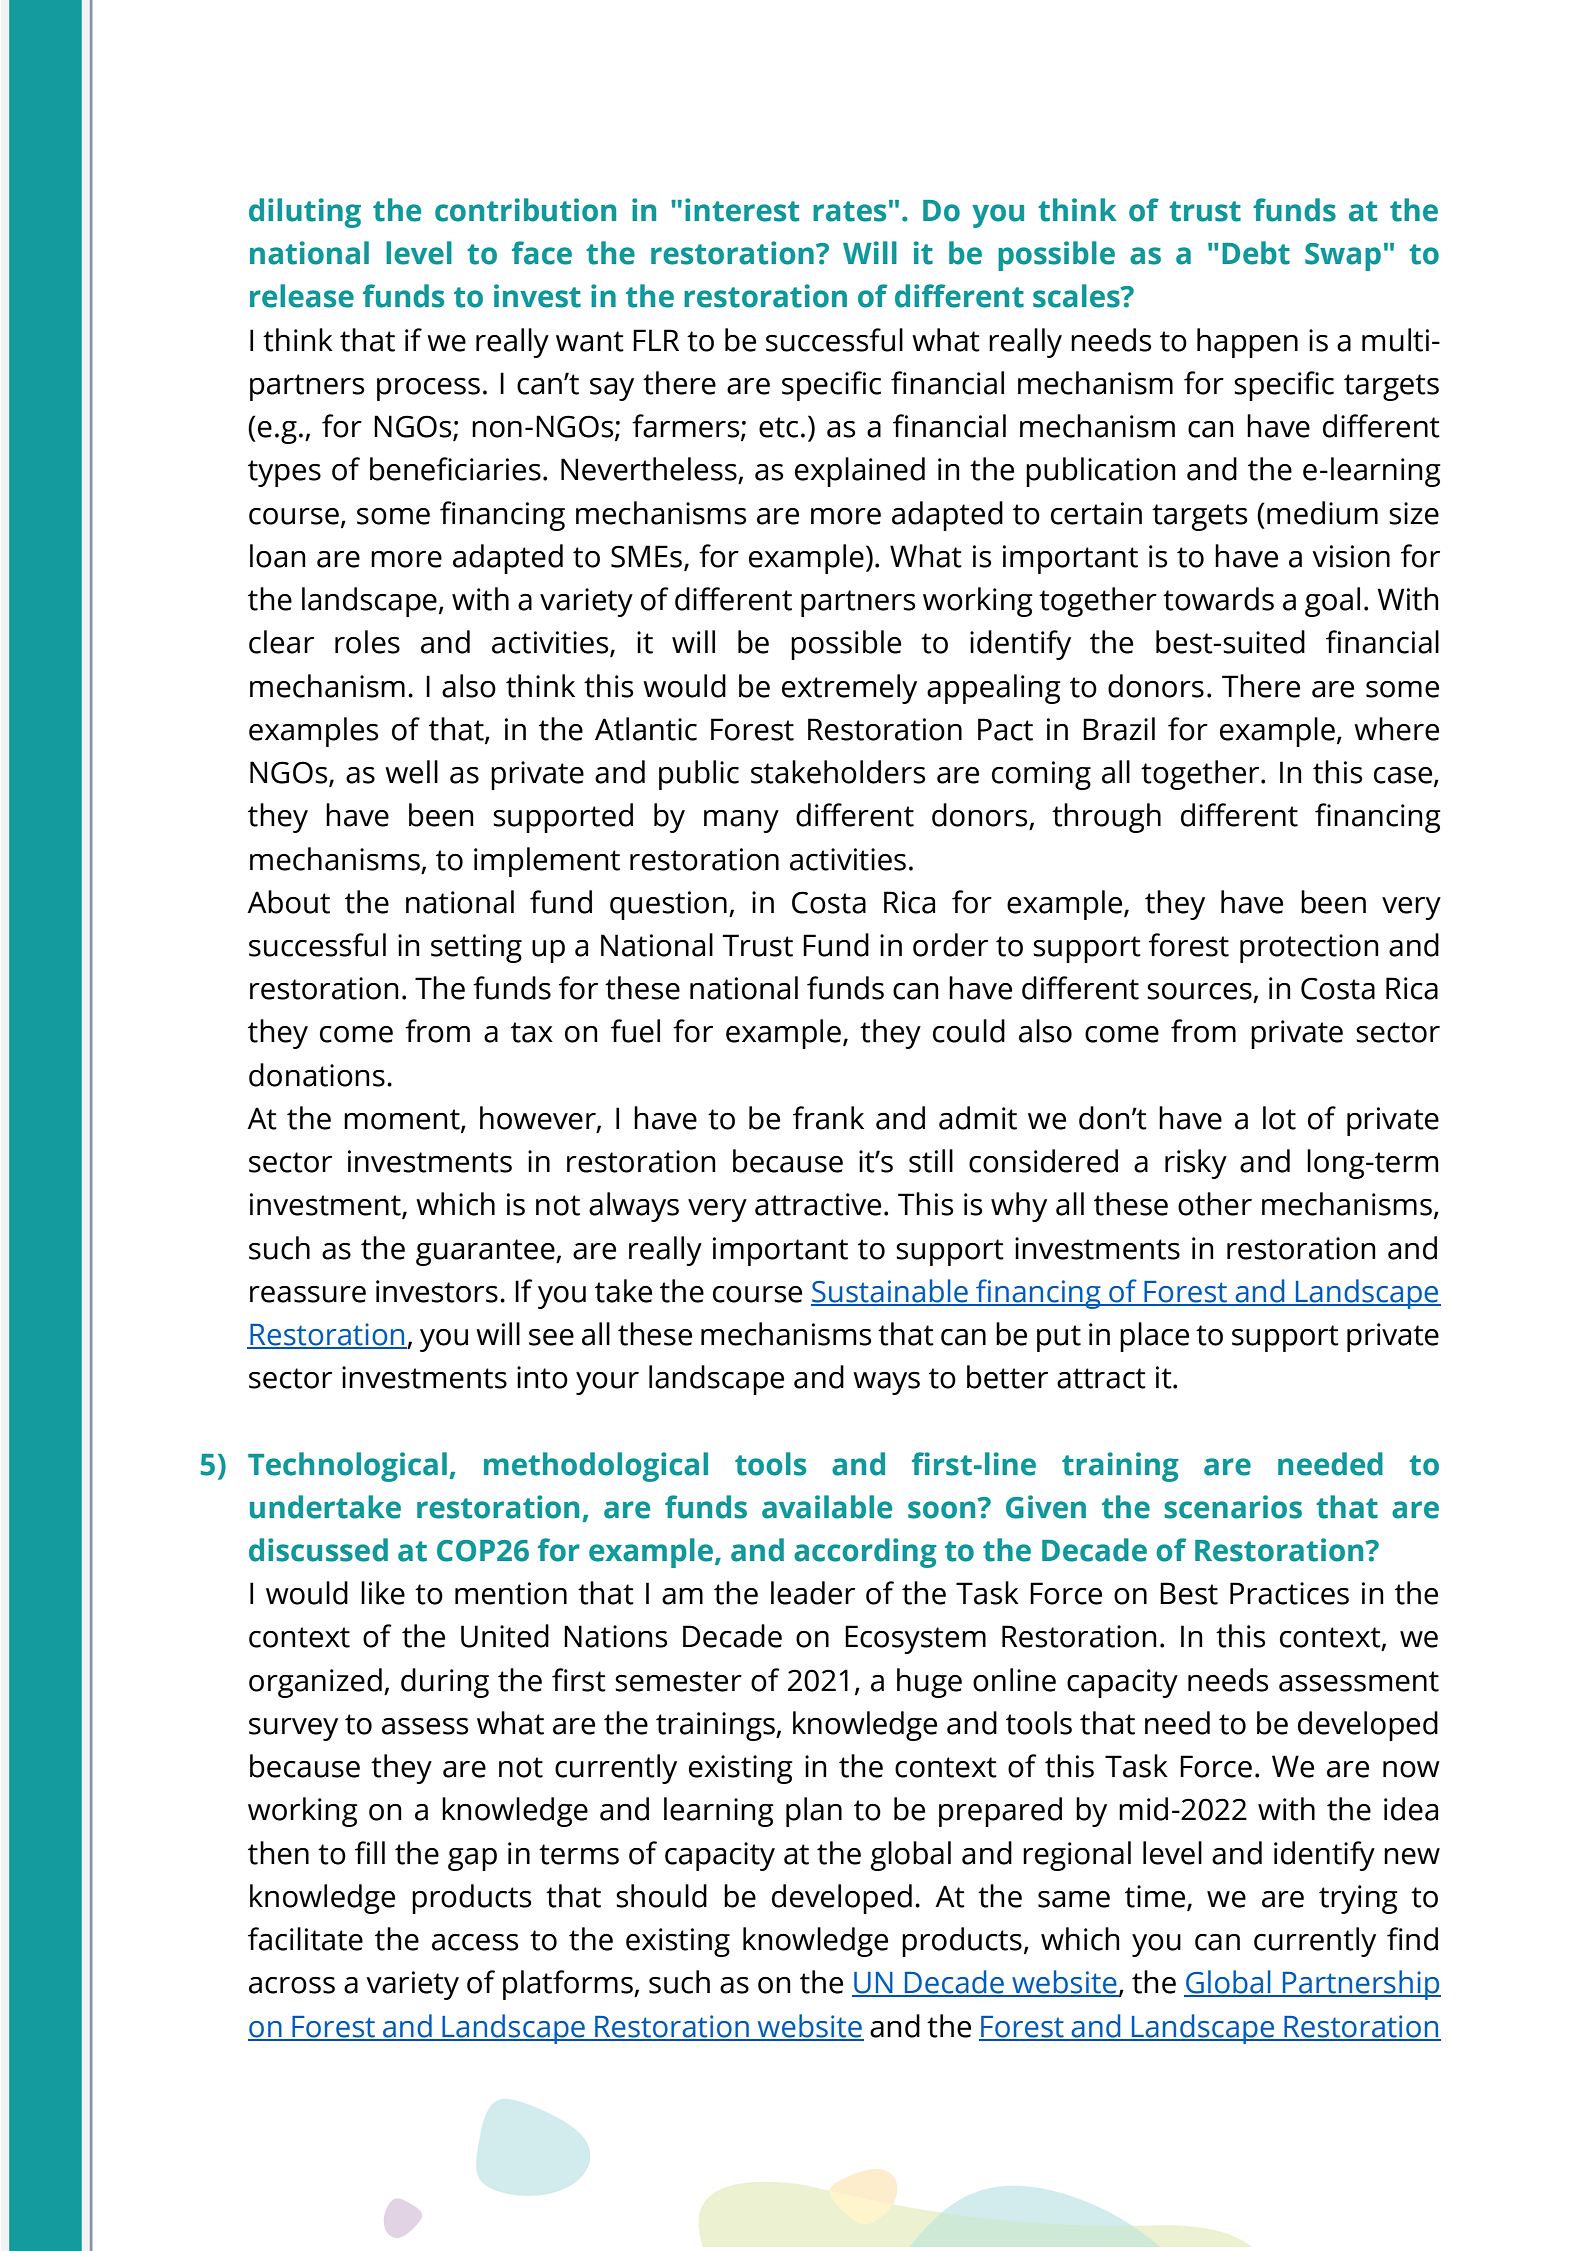 Image resolution: width=1592 pixels, height=2251 pixels. What do you see at coordinates (828, 1118) in the screenshot?
I see `frank` at bounding box center [828, 1118].
